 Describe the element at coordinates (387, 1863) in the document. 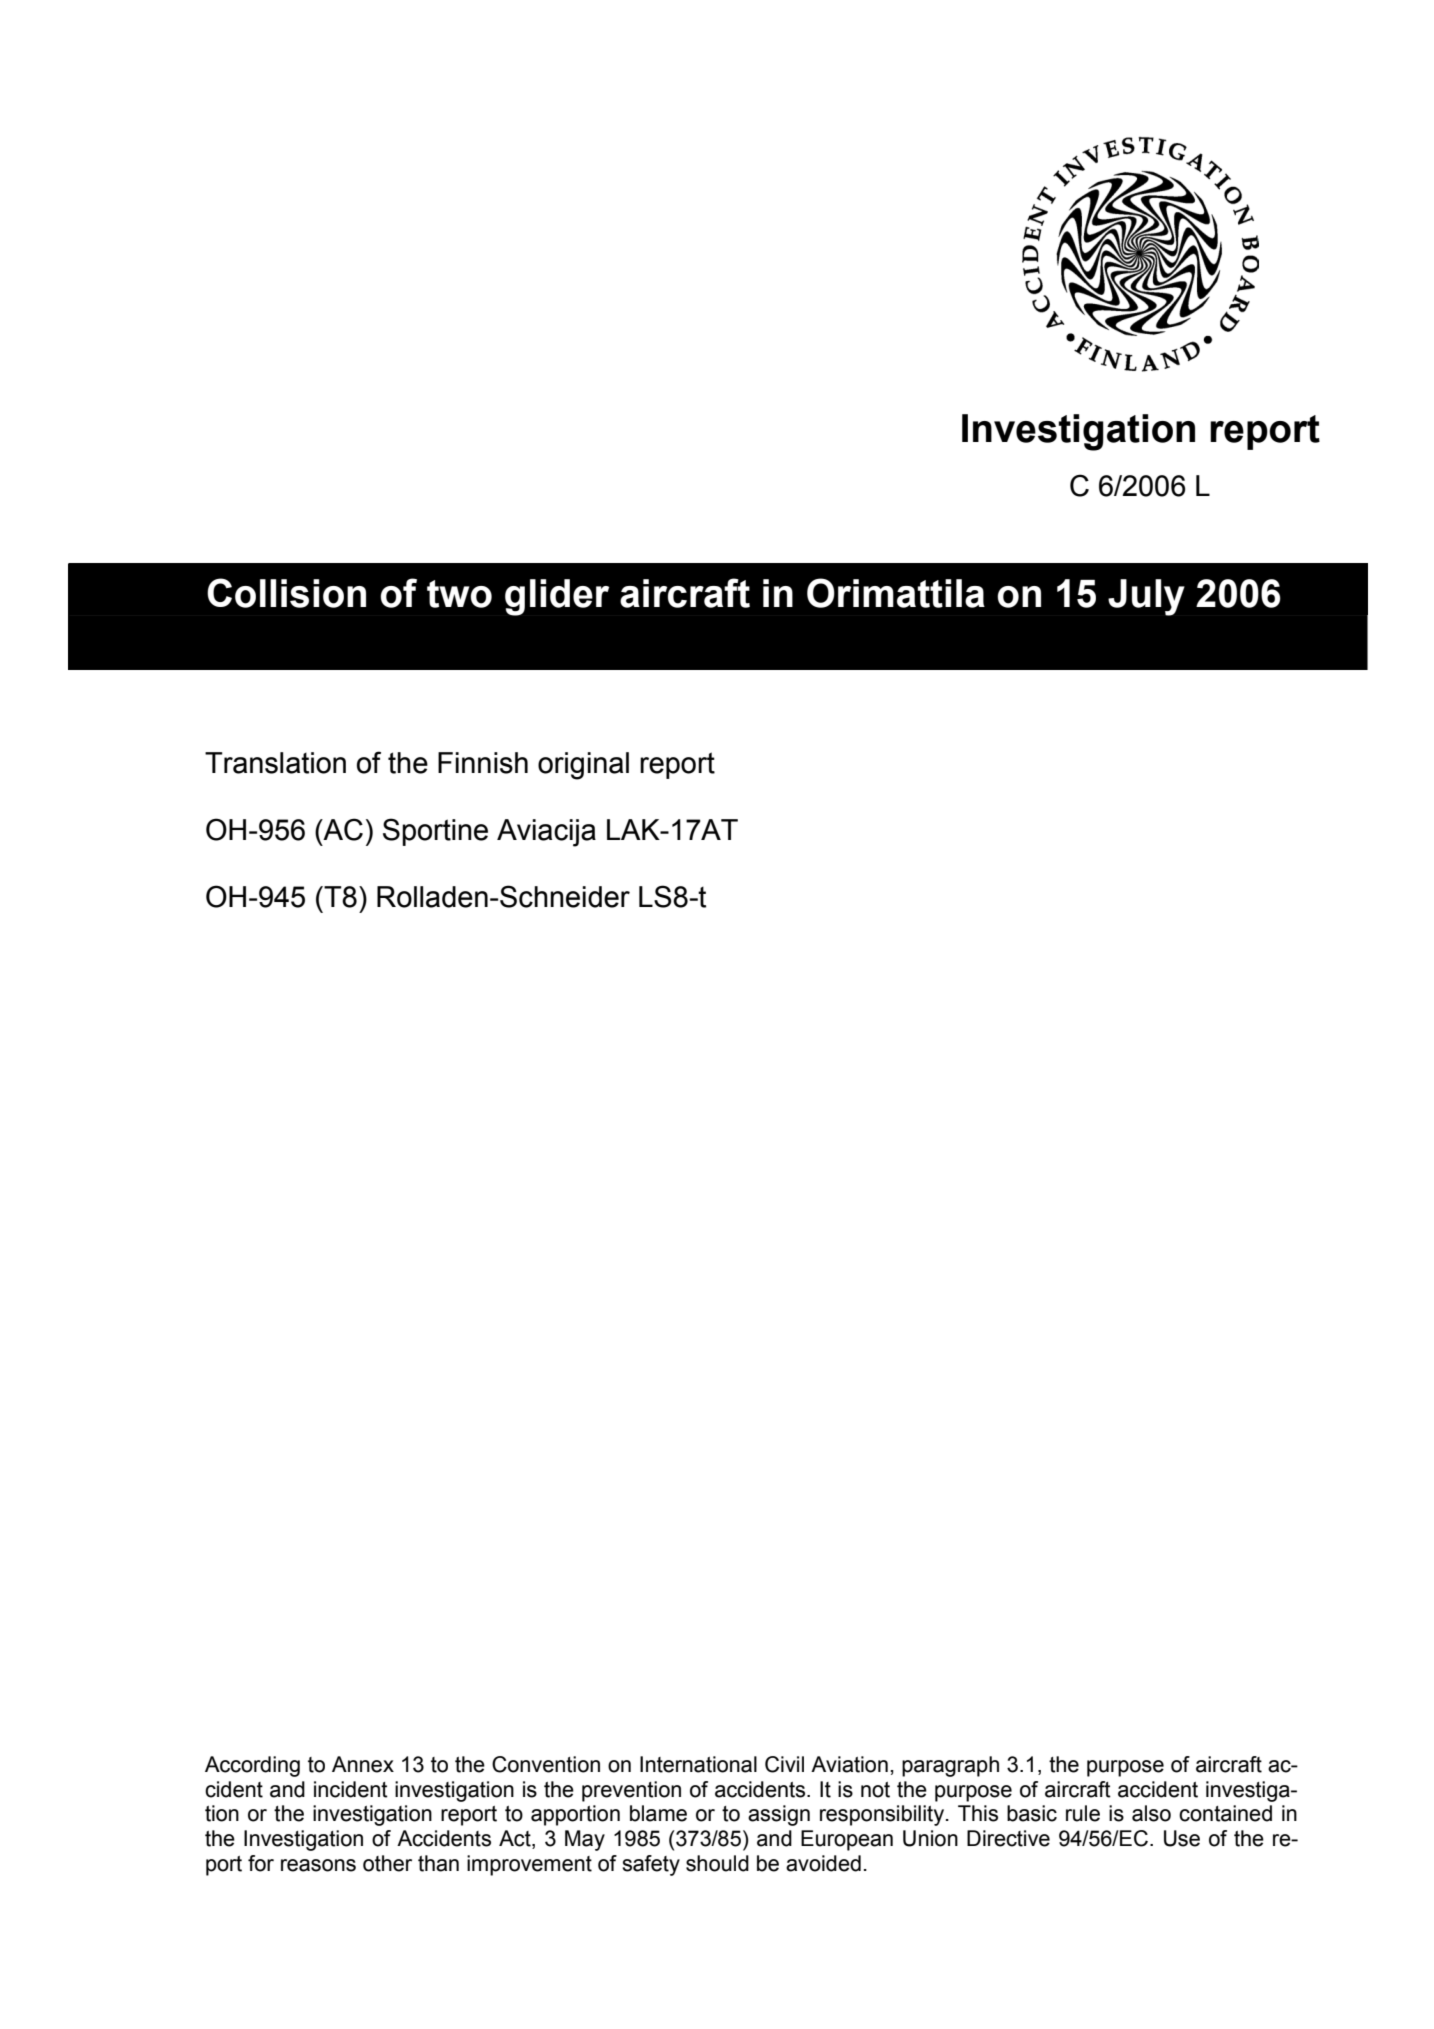

I see `other` at that location.
